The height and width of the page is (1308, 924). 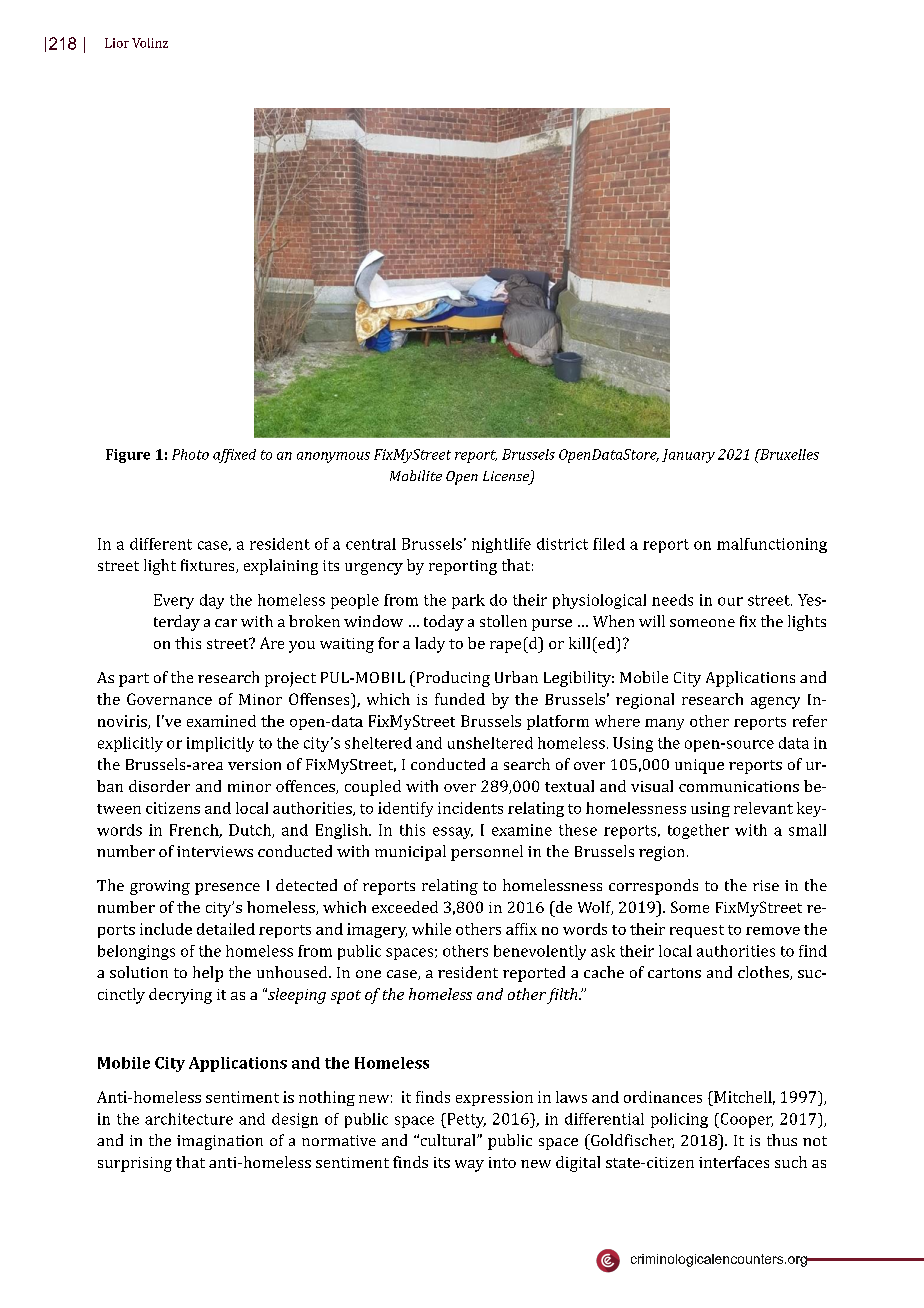 What do you see at coordinates (227, 889) in the page?
I see `presence` at bounding box center [227, 889].
